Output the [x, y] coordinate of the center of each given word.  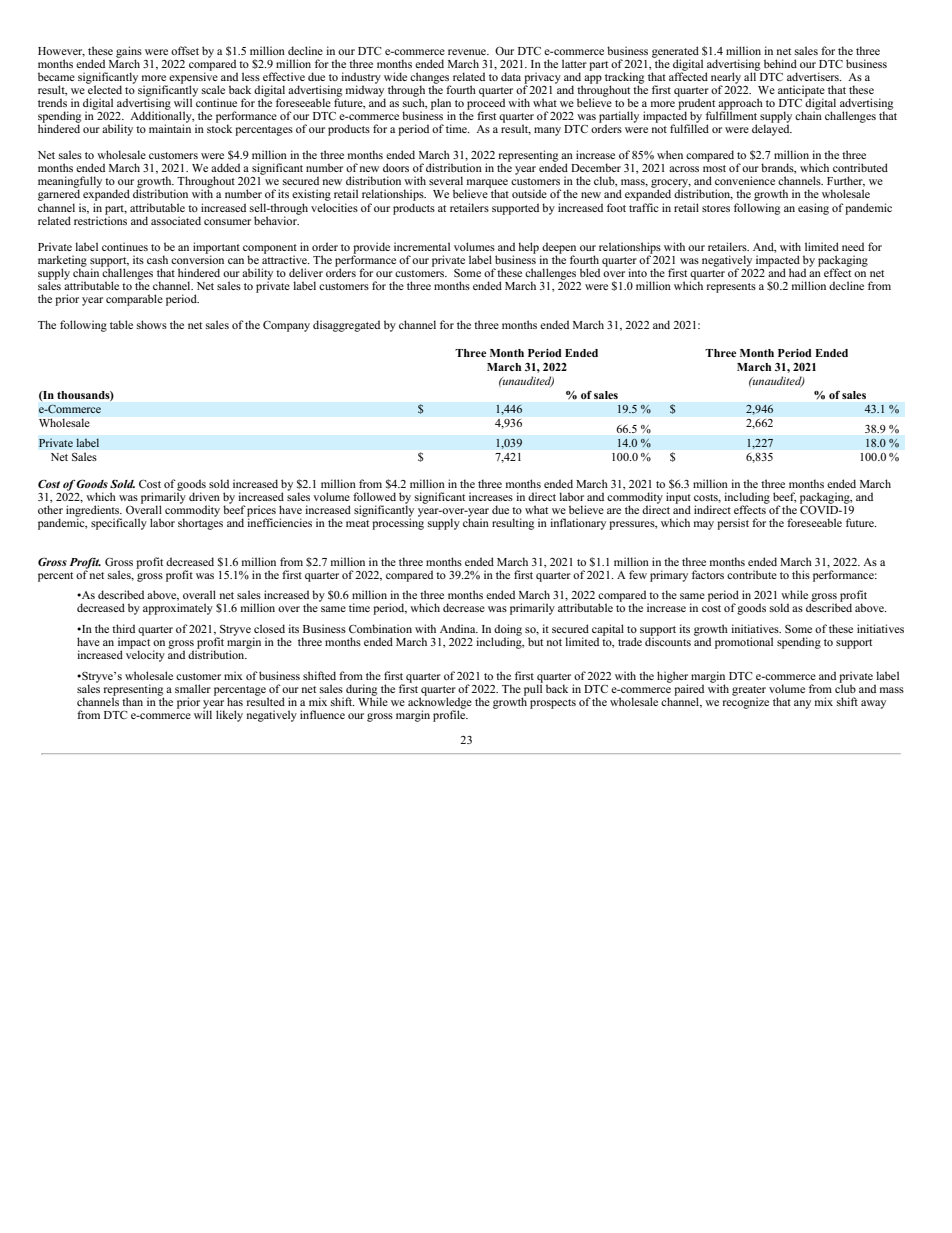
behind [780, 63]
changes [430, 79]
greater [749, 692]
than [132, 701]
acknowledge [440, 703]
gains [129, 53]
